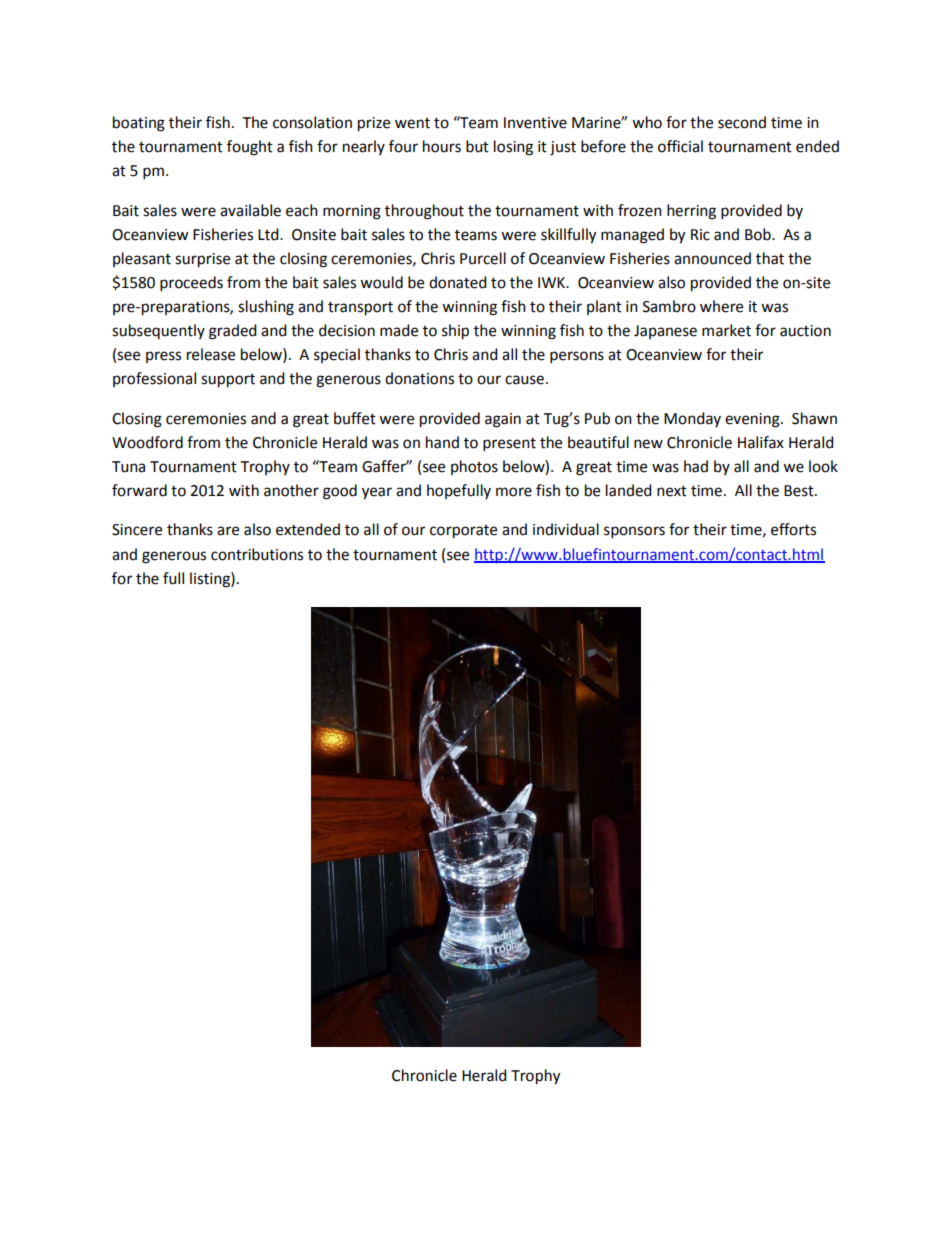 This document has width=952, height=1233. What do you see at coordinates (483, 258) in the document?
I see `Purcell` at bounding box center [483, 258].
